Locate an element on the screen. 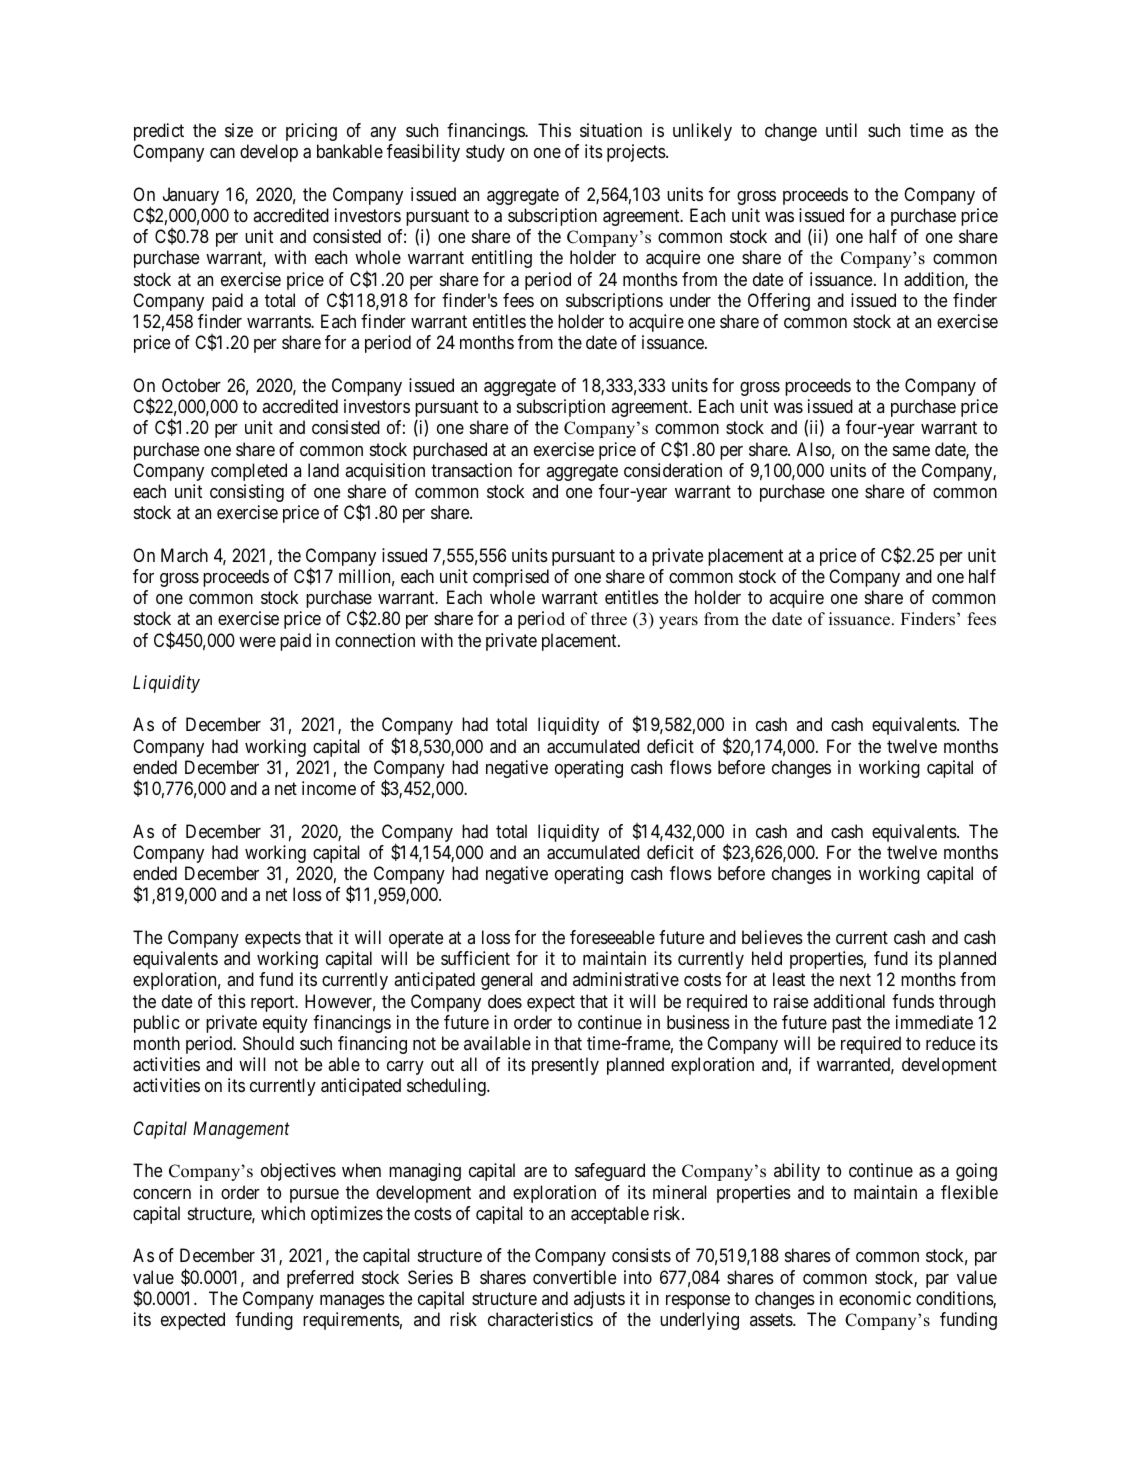  preferred is located at coordinates (320, 1279).
